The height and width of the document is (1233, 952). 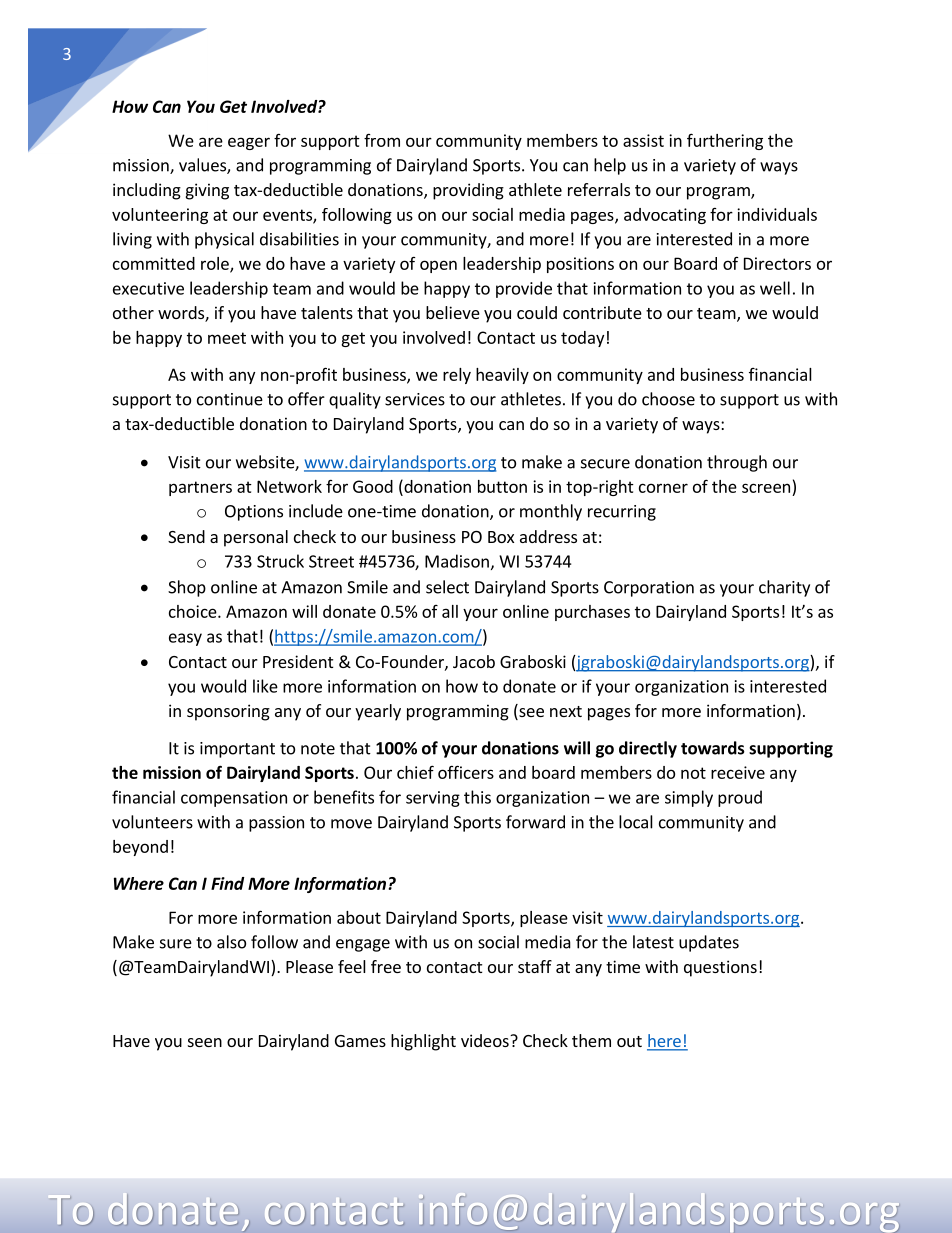 What do you see at coordinates (668, 399) in the document?
I see `choose` at bounding box center [668, 399].
